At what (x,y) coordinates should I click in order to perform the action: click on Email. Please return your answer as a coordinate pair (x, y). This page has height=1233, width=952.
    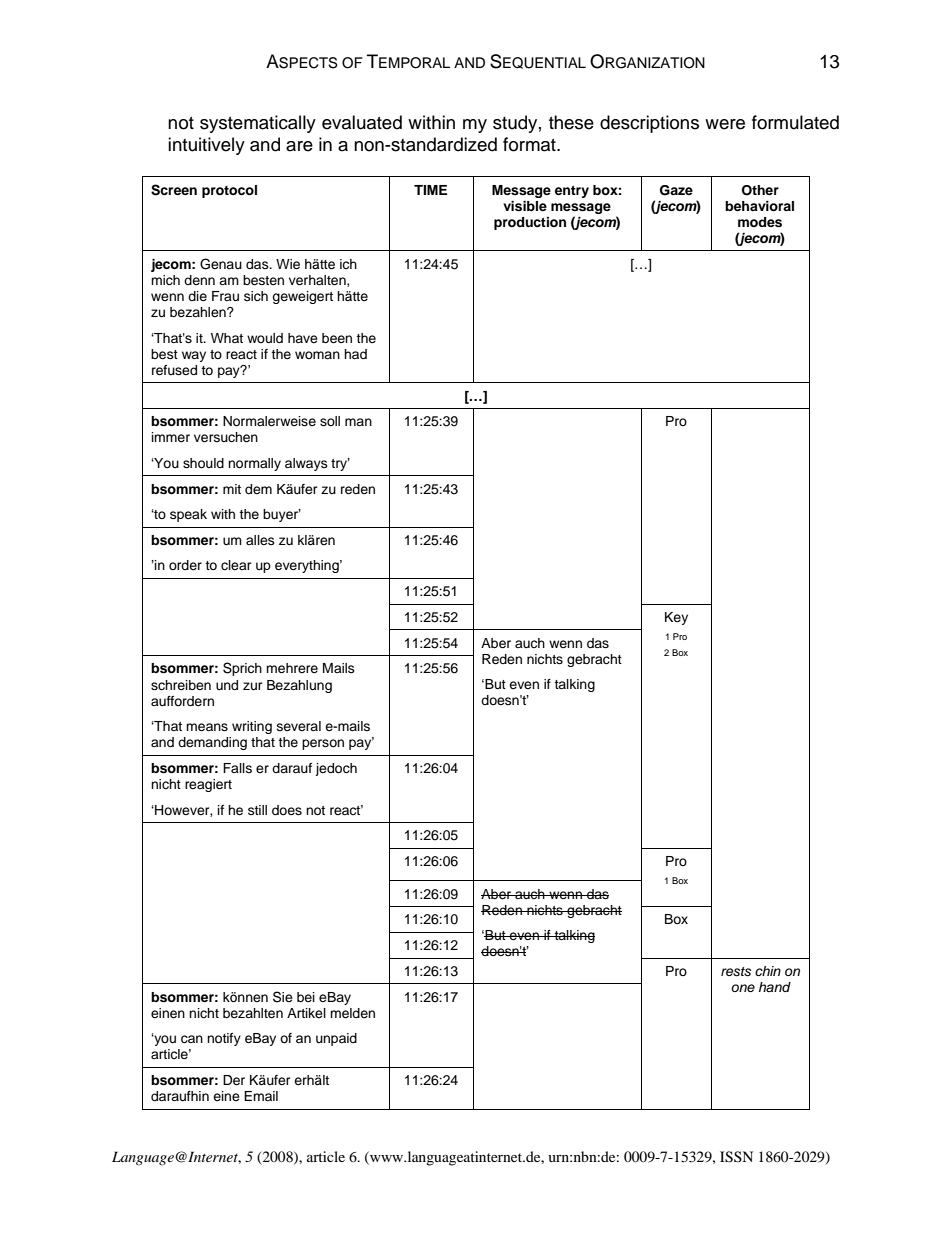
    Looking at the image, I should click on (261, 1096).
